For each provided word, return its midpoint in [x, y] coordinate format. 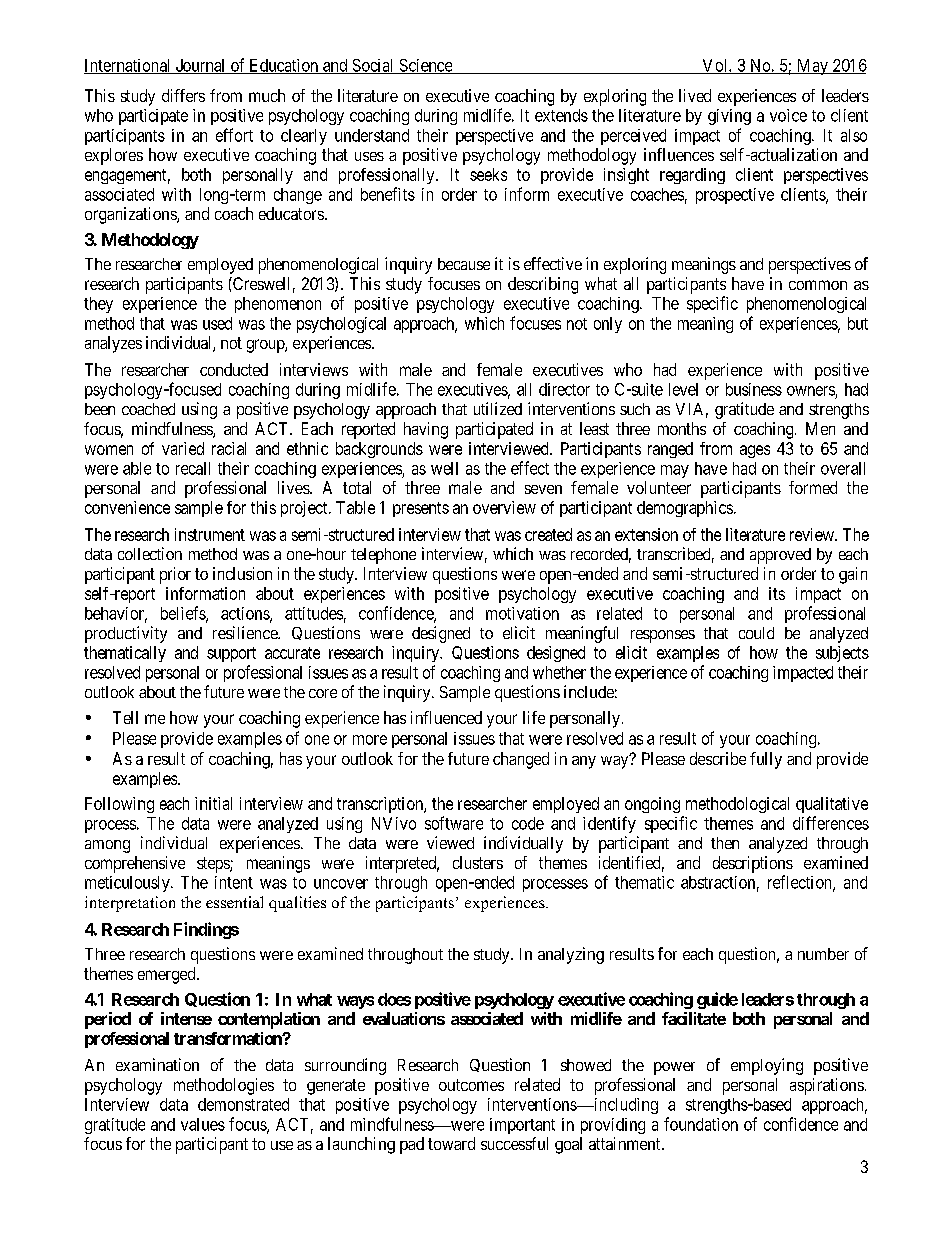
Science [425, 66]
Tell [125, 717]
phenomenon [278, 305]
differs [183, 95]
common [818, 285]
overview [504, 507]
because [464, 264]
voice [788, 115]
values [203, 1124]
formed [813, 487]
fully [766, 760]
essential [234, 902]
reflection [801, 883]
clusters [478, 862]
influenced [446, 717]
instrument [210, 534]
